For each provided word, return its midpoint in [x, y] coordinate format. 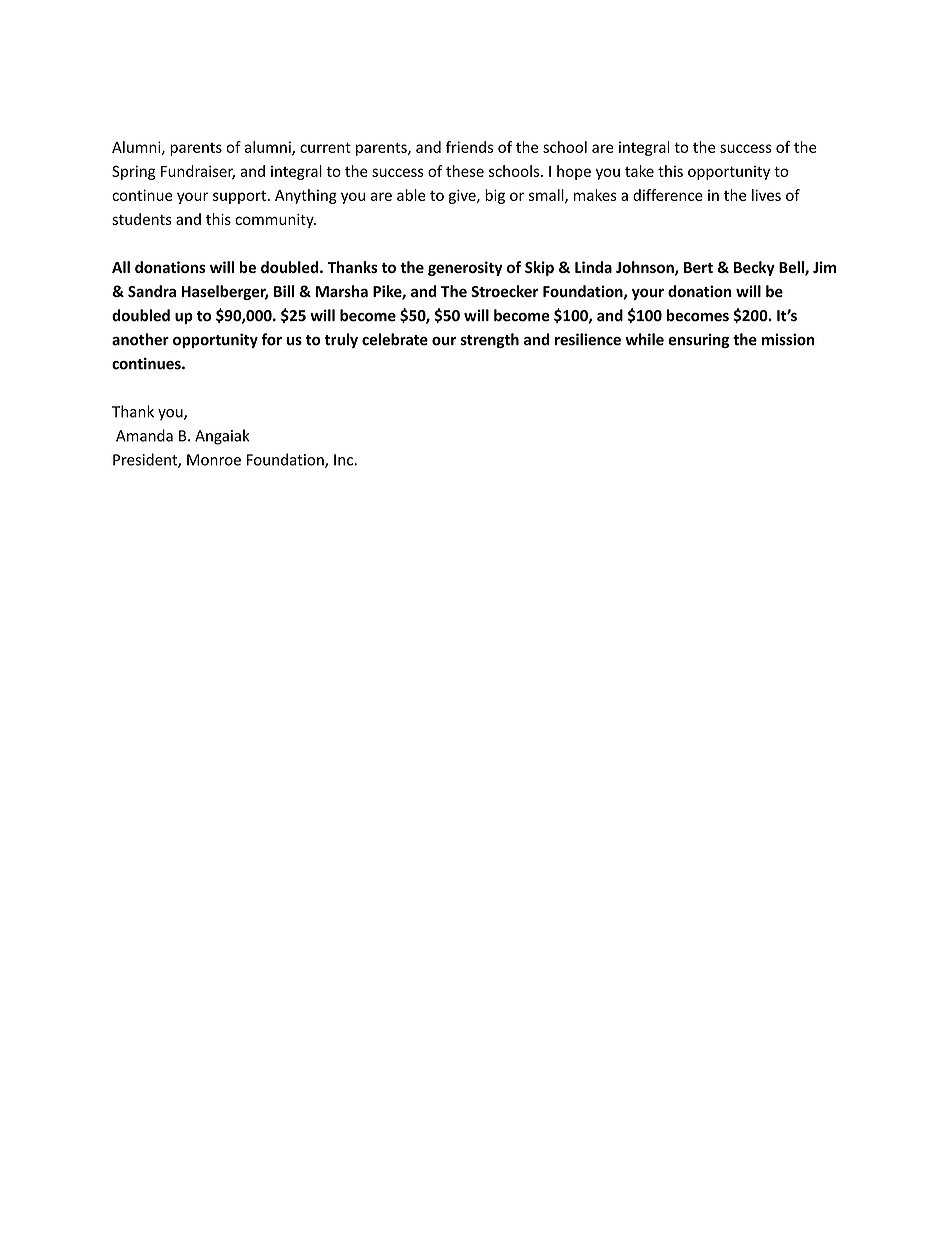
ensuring [698, 340]
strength [489, 340]
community [275, 220]
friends [469, 147]
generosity [465, 268]
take [639, 171]
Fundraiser [198, 172]
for [272, 339]
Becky [754, 268]
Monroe [214, 460]
